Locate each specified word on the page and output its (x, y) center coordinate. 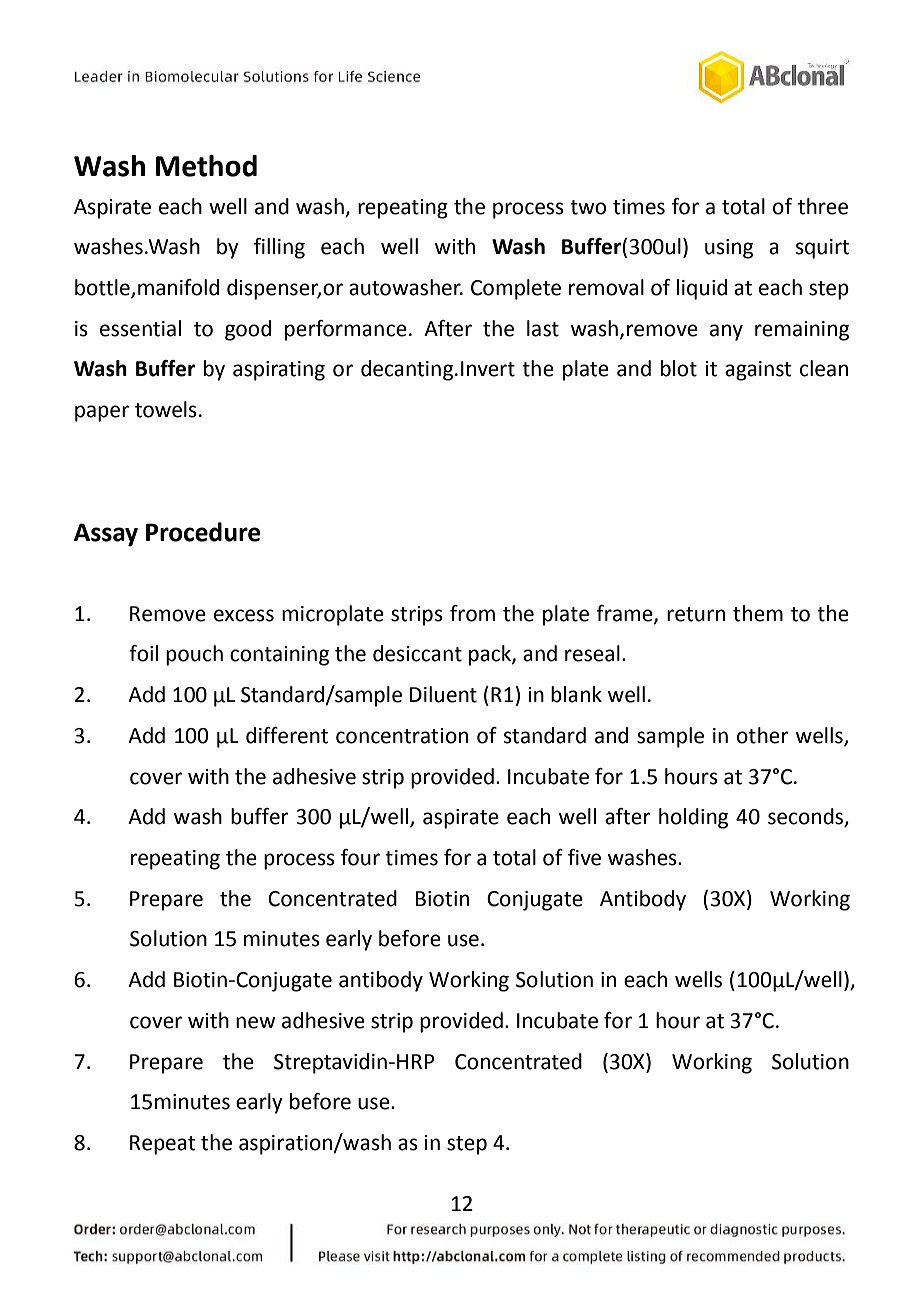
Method (206, 166)
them (758, 613)
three (823, 206)
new (256, 1022)
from (472, 613)
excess (244, 615)
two (588, 207)
